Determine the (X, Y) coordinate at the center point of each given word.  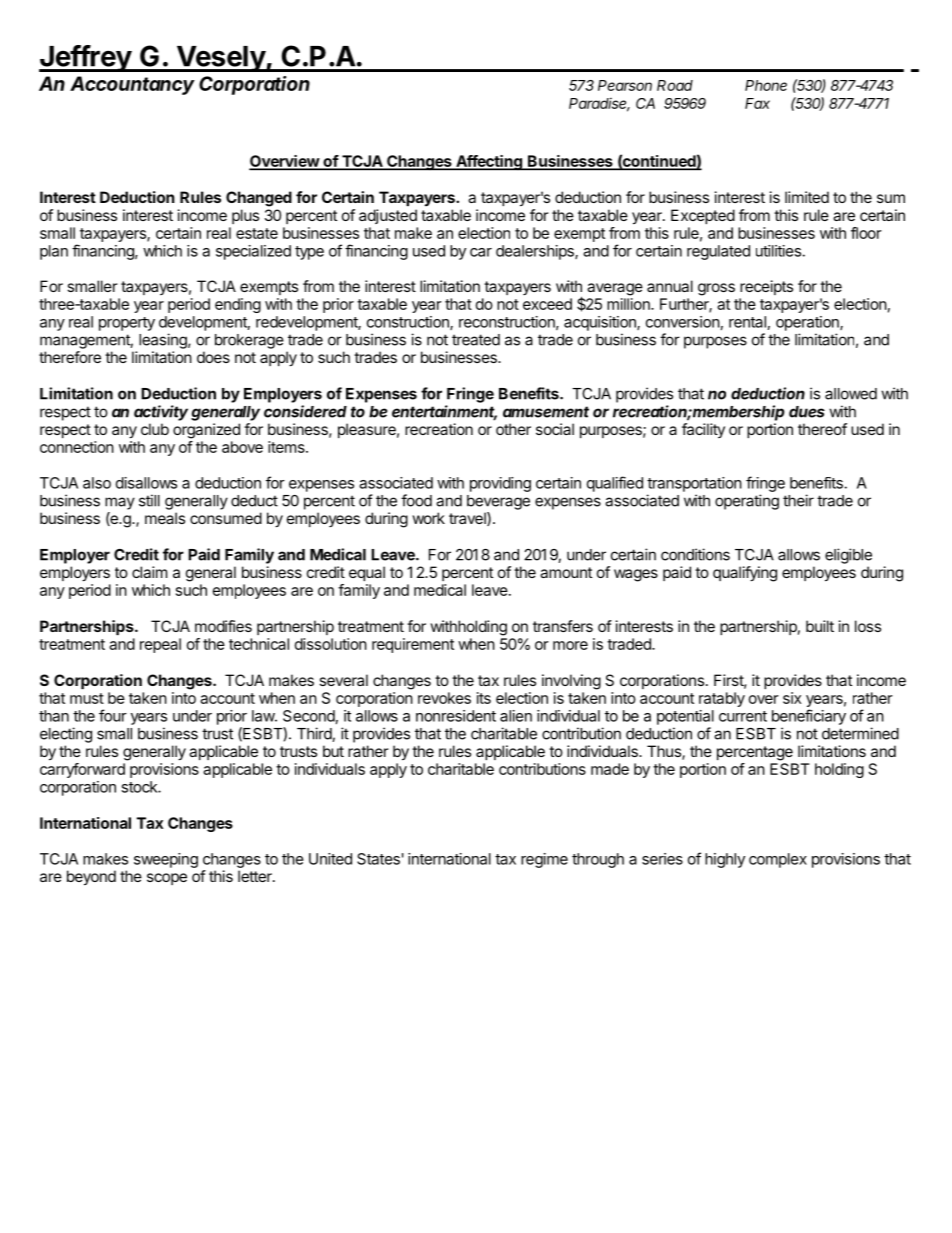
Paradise (599, 104)
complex (778, 860)
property (127, 324)
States (378, 859)
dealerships (536, 252)
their (798, 500)
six (792, 698)
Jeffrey (86, 58)
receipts (766, 287)
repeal (160, 645)
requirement (413, 645)
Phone (766, 85)
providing (500, 484)
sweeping (166, 860)
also (97, 483)
